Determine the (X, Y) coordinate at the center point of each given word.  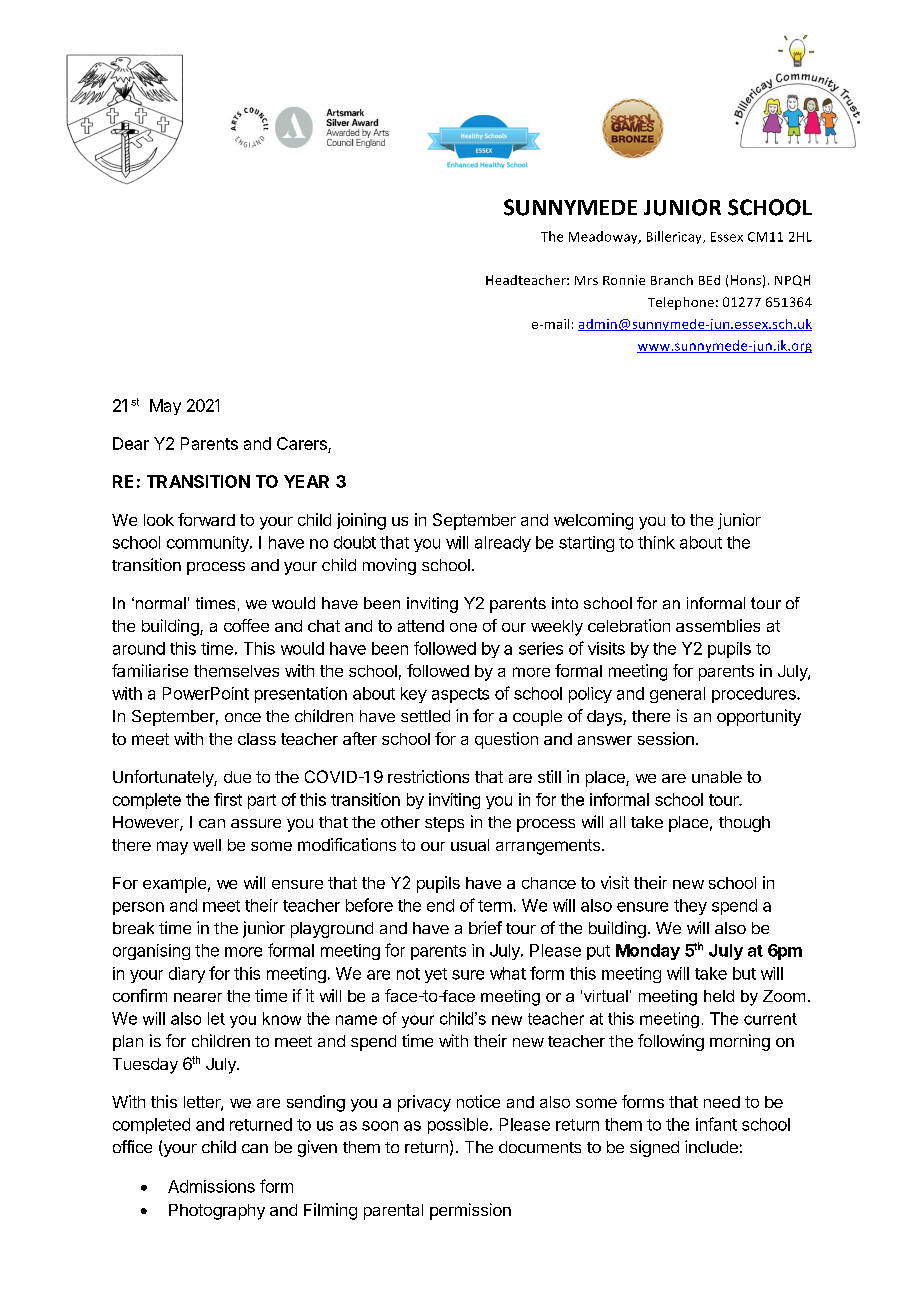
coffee (246, 625)
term (495, 906)
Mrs (586, 280)
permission (470, 1211)
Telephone (681, 303)
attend (421, 626)
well (207, 845)
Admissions (211, 1186)
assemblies (718, 625)
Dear (131, 443)
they (690, 907)
